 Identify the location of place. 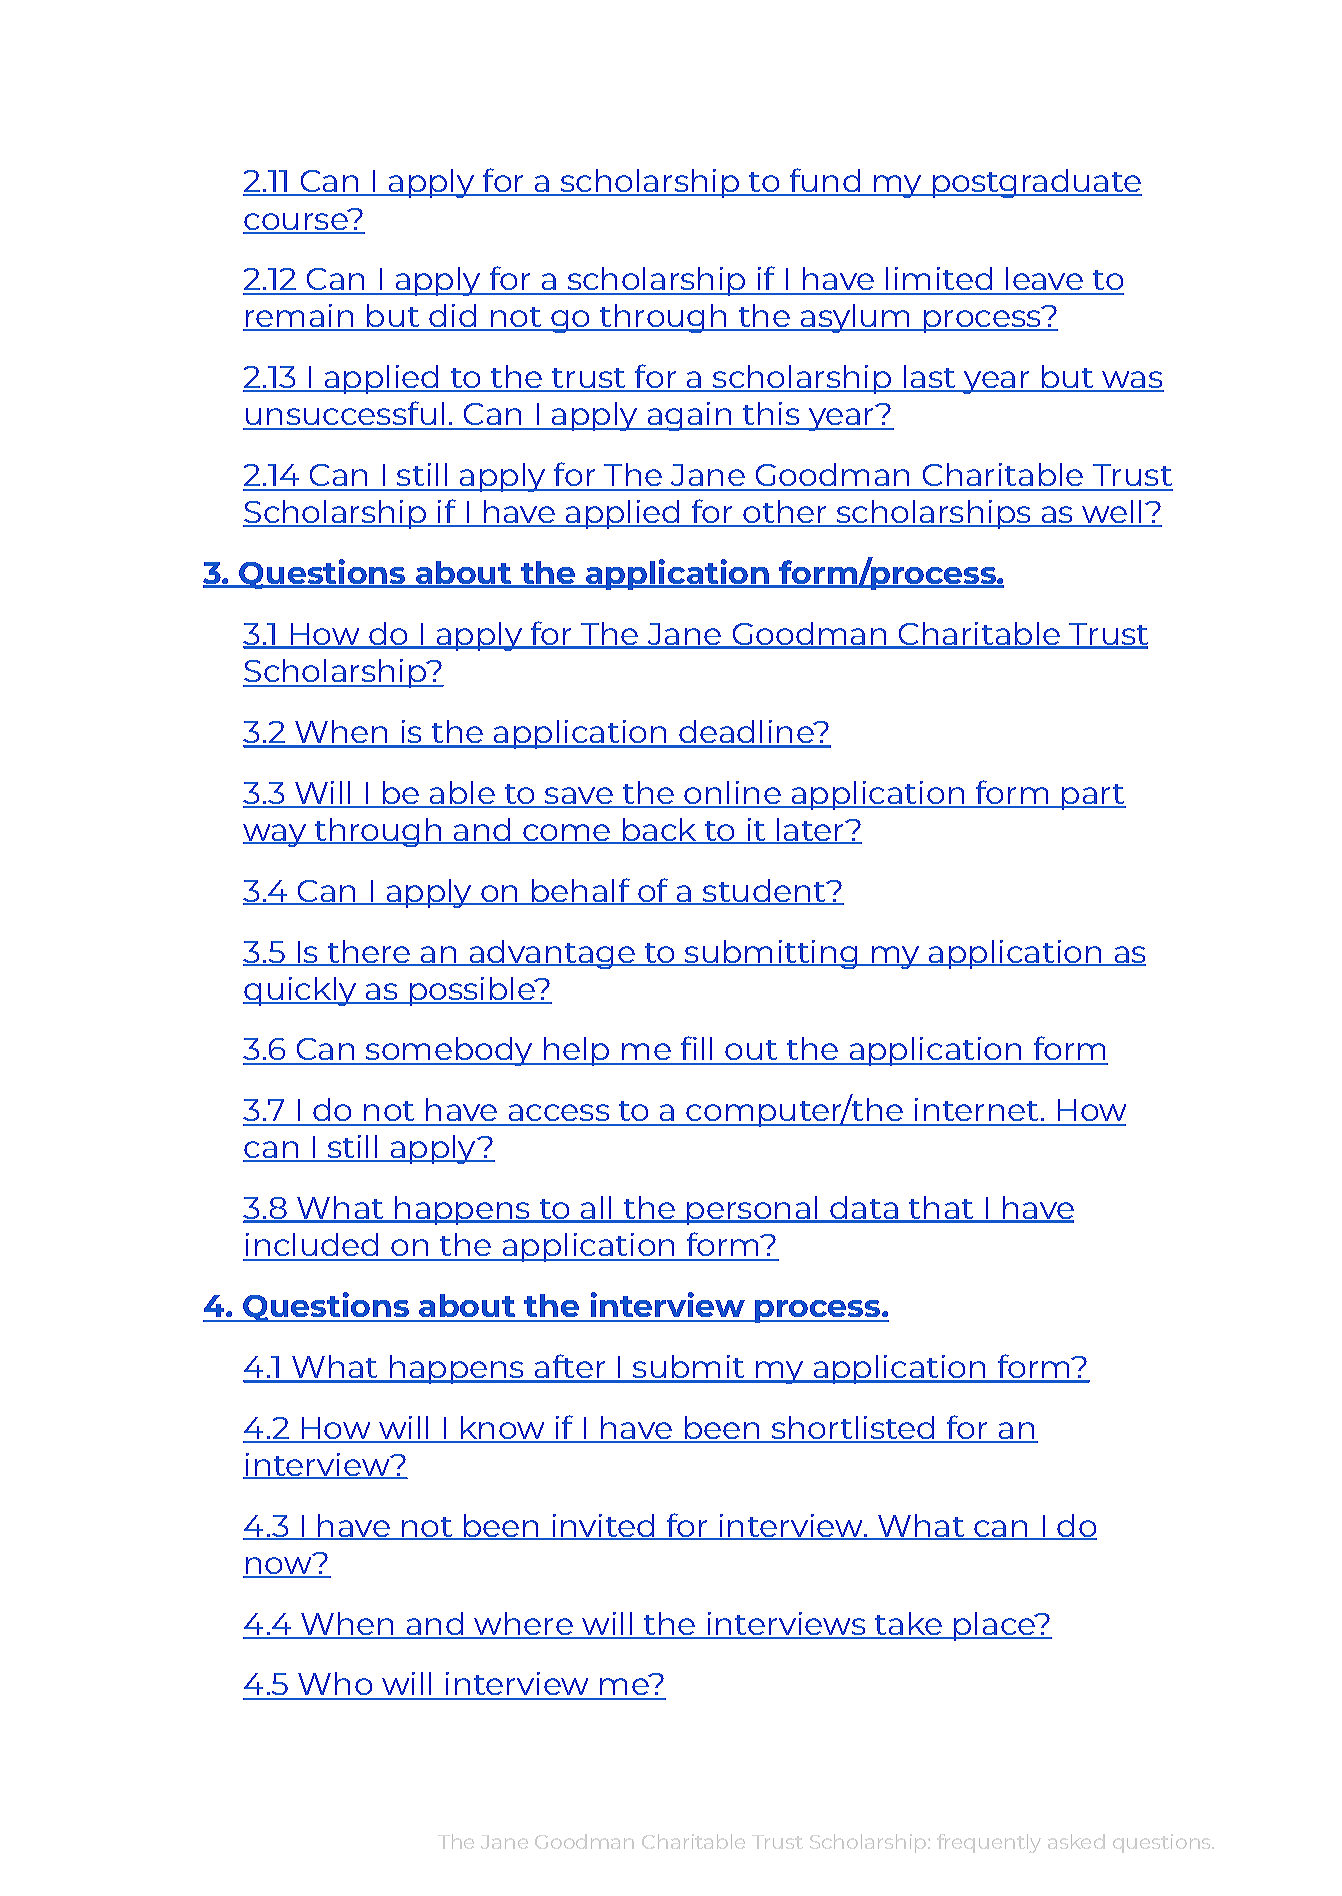
(994, 1626).
